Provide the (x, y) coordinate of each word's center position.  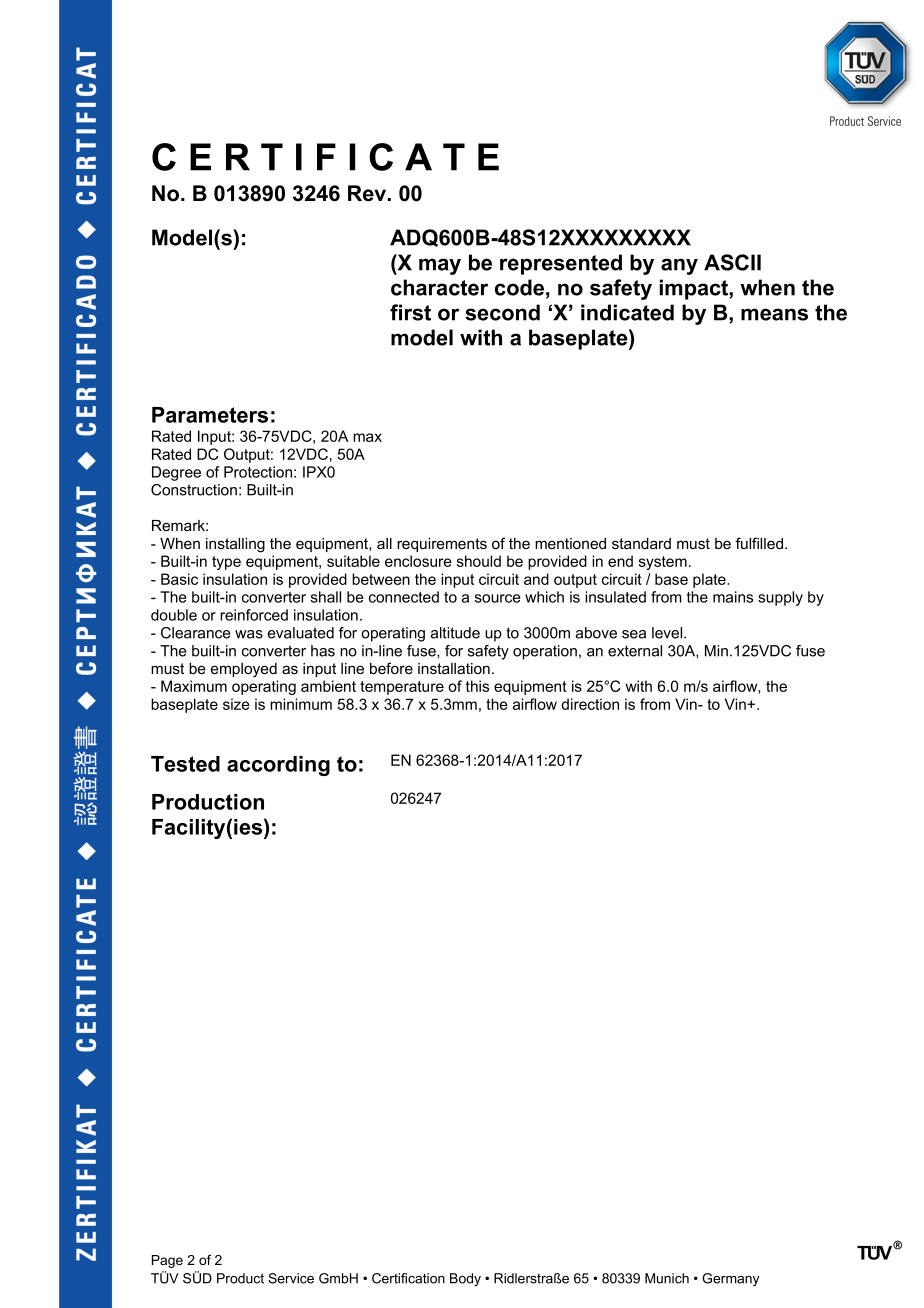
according (278, 766)
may (440, 266)
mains (733, 597)
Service (291, 1278)
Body (465, 1279)
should (479, 561)
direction (590, 704)
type (226, 563)
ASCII (732, 262)
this (477, 686)
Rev (368, 193)
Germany (730, 1279)
